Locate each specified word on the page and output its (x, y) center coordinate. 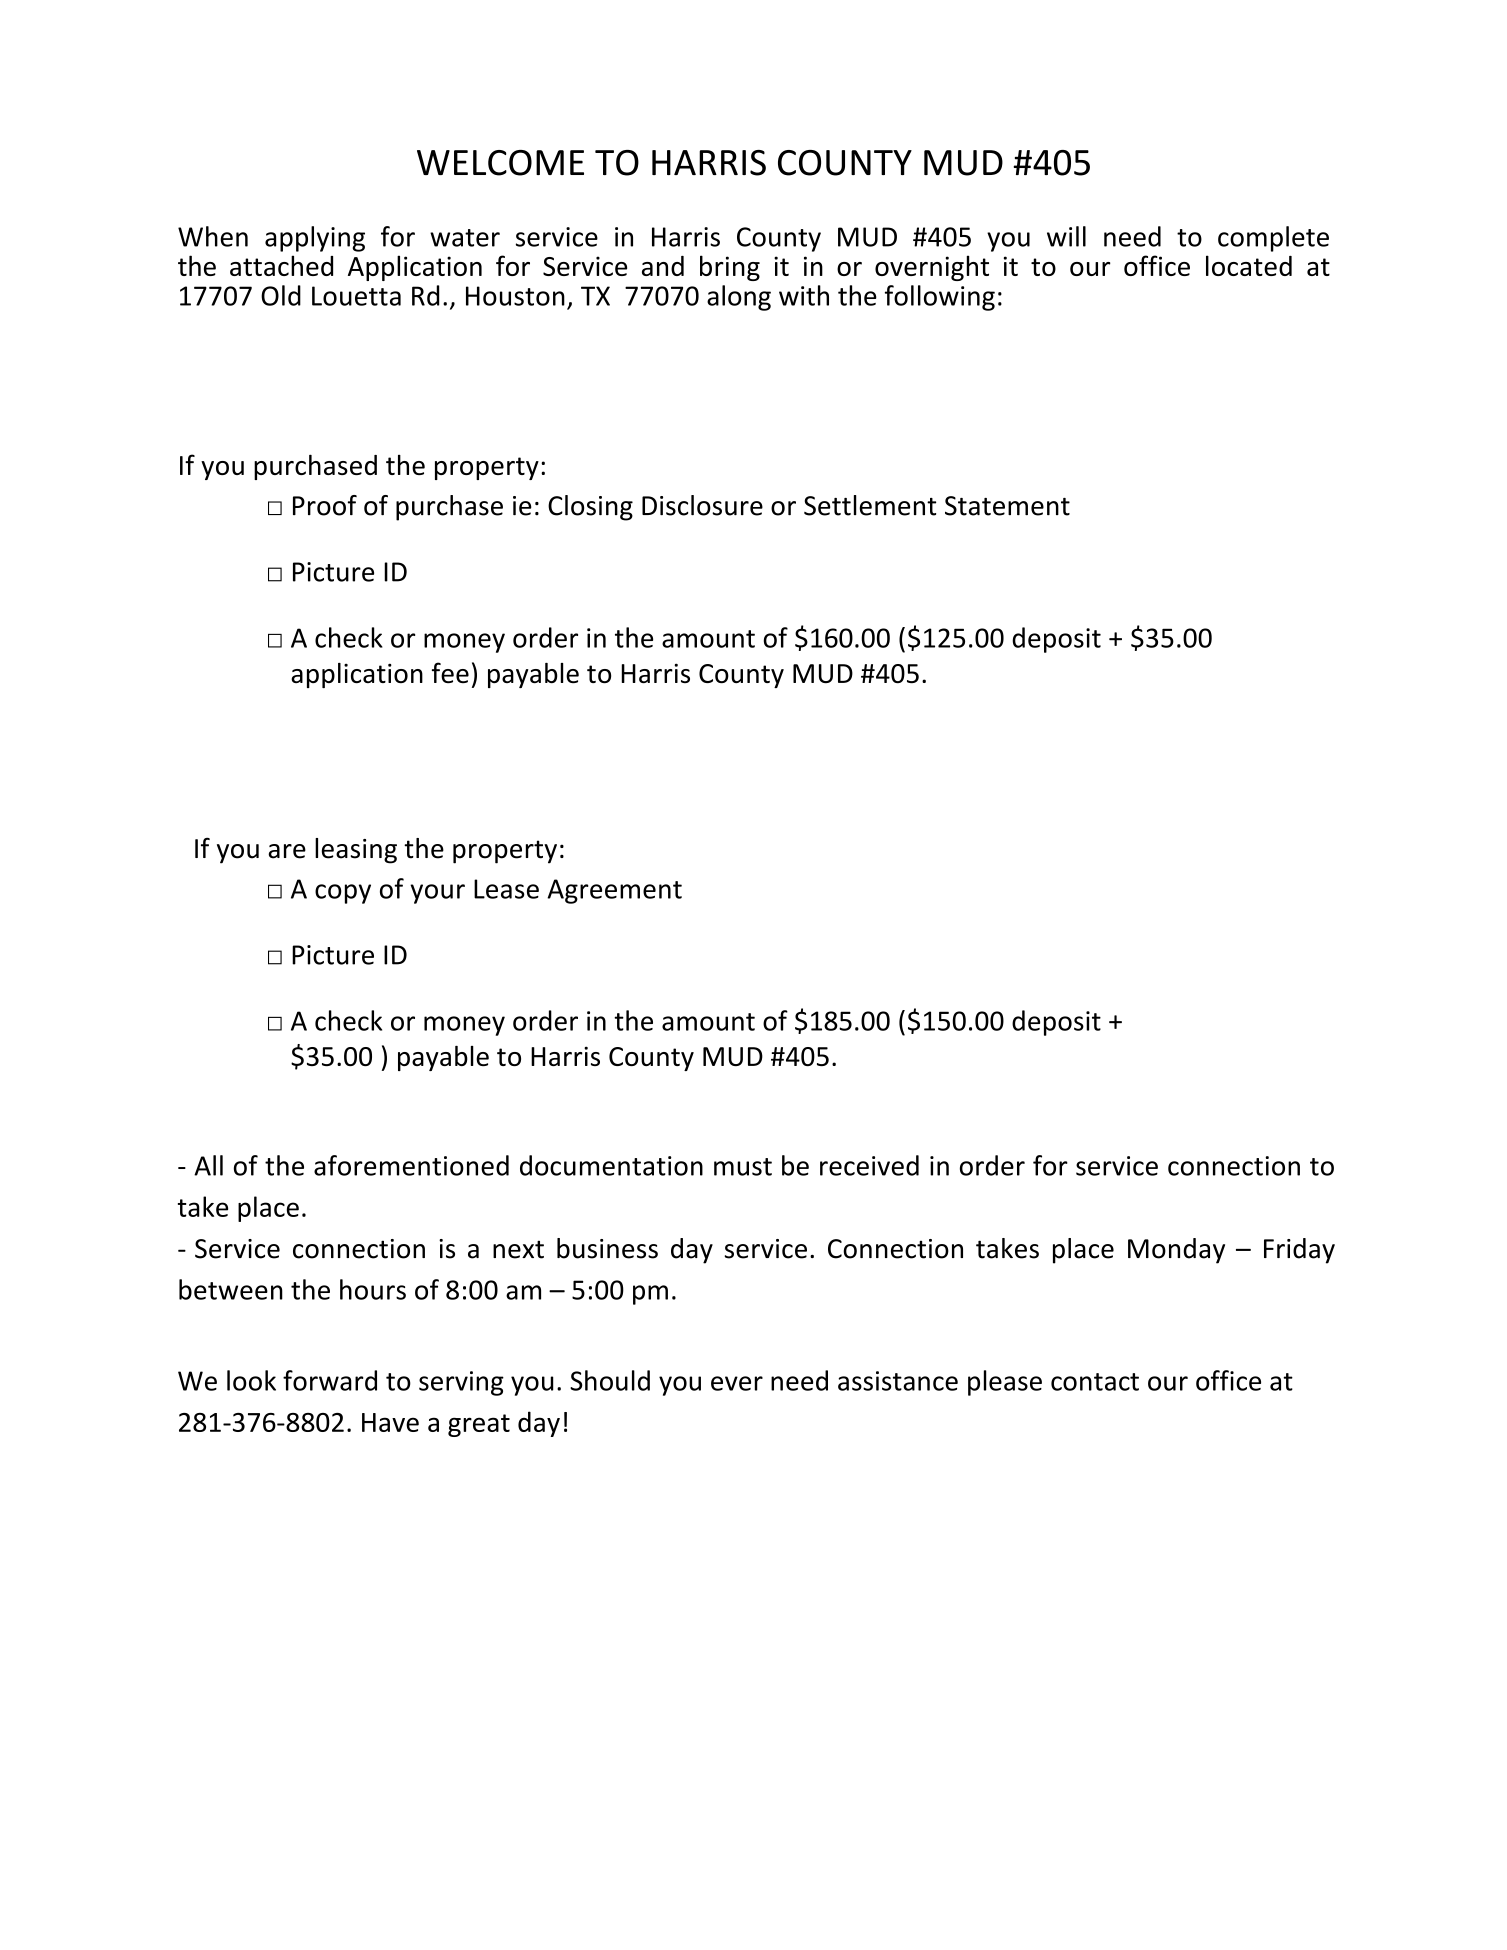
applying (315, 239)
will (1066, 236)
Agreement (614, 891)
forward (330, 1380)
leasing (356, 851)
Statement (1007, 506)
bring (730, 268)
